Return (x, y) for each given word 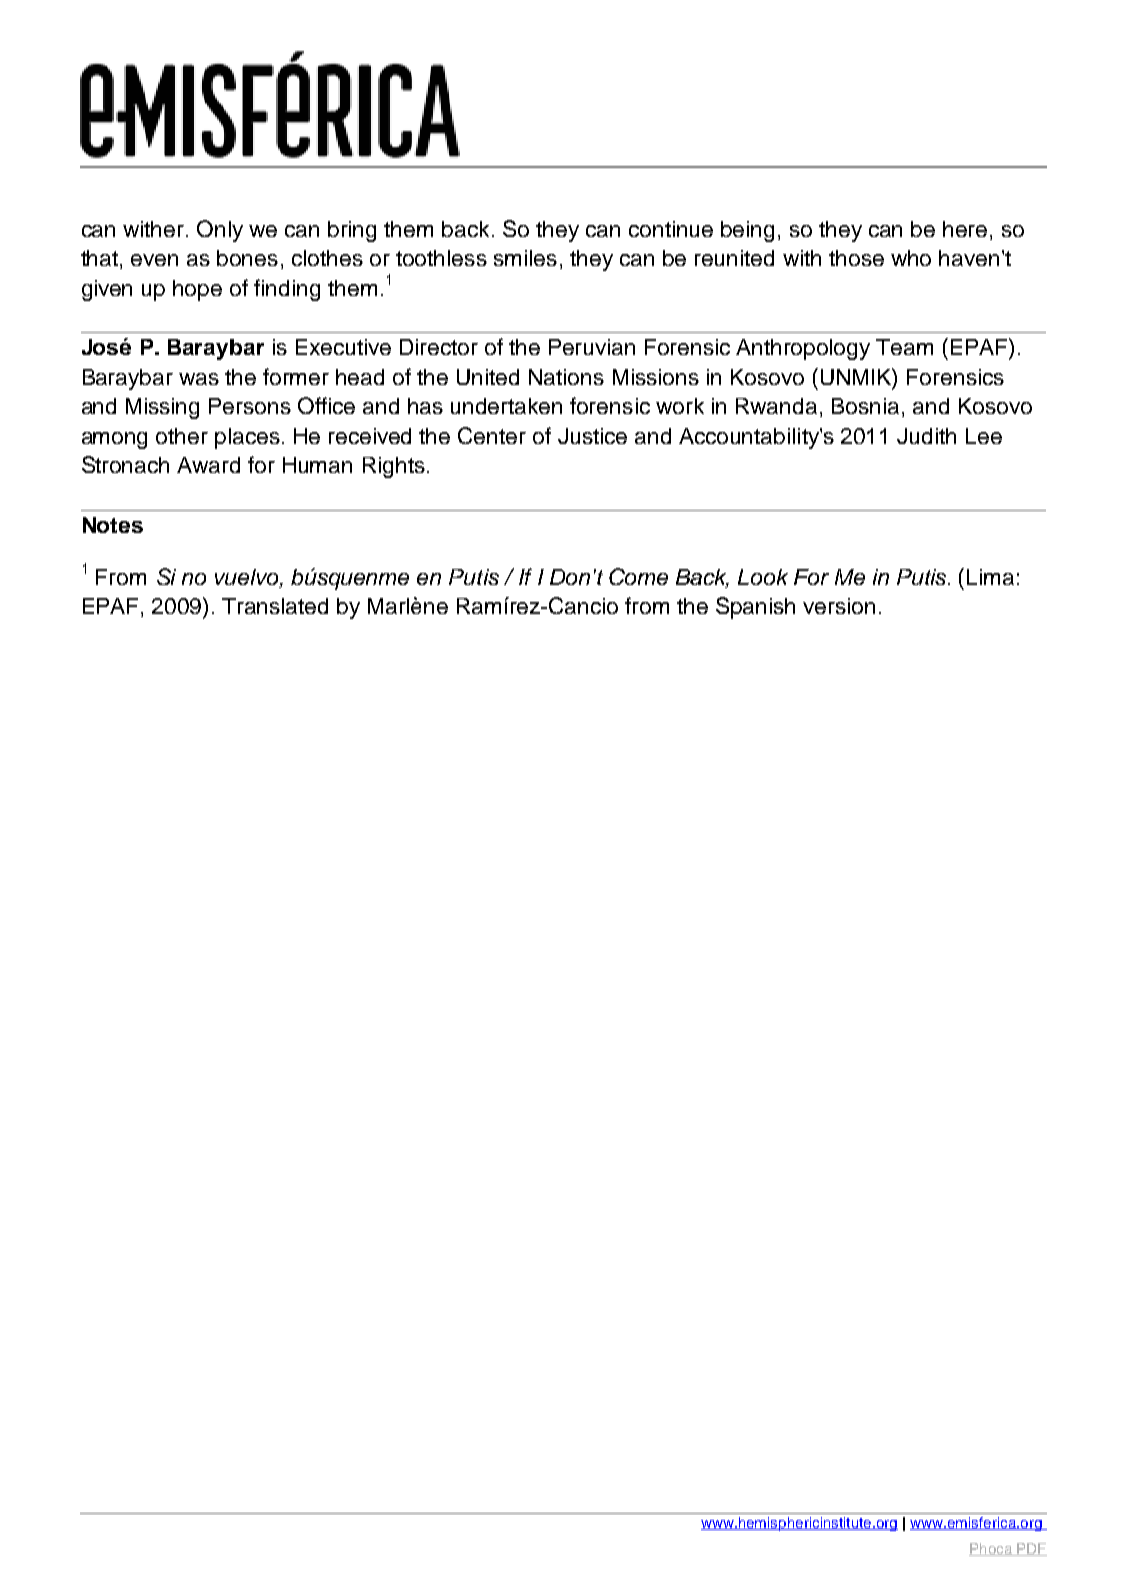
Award (208, 465)
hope (197, 290)
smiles (525, 258)
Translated (275, 606)
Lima (990, 577)
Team (904, 347)
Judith (926, 436)
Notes (113, 525)
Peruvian (592, 347)
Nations (566, 377)
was (199, 379)
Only (220, 231)
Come (638, 576)
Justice (592, 436)
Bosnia (865, 406)
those (856, 258)
